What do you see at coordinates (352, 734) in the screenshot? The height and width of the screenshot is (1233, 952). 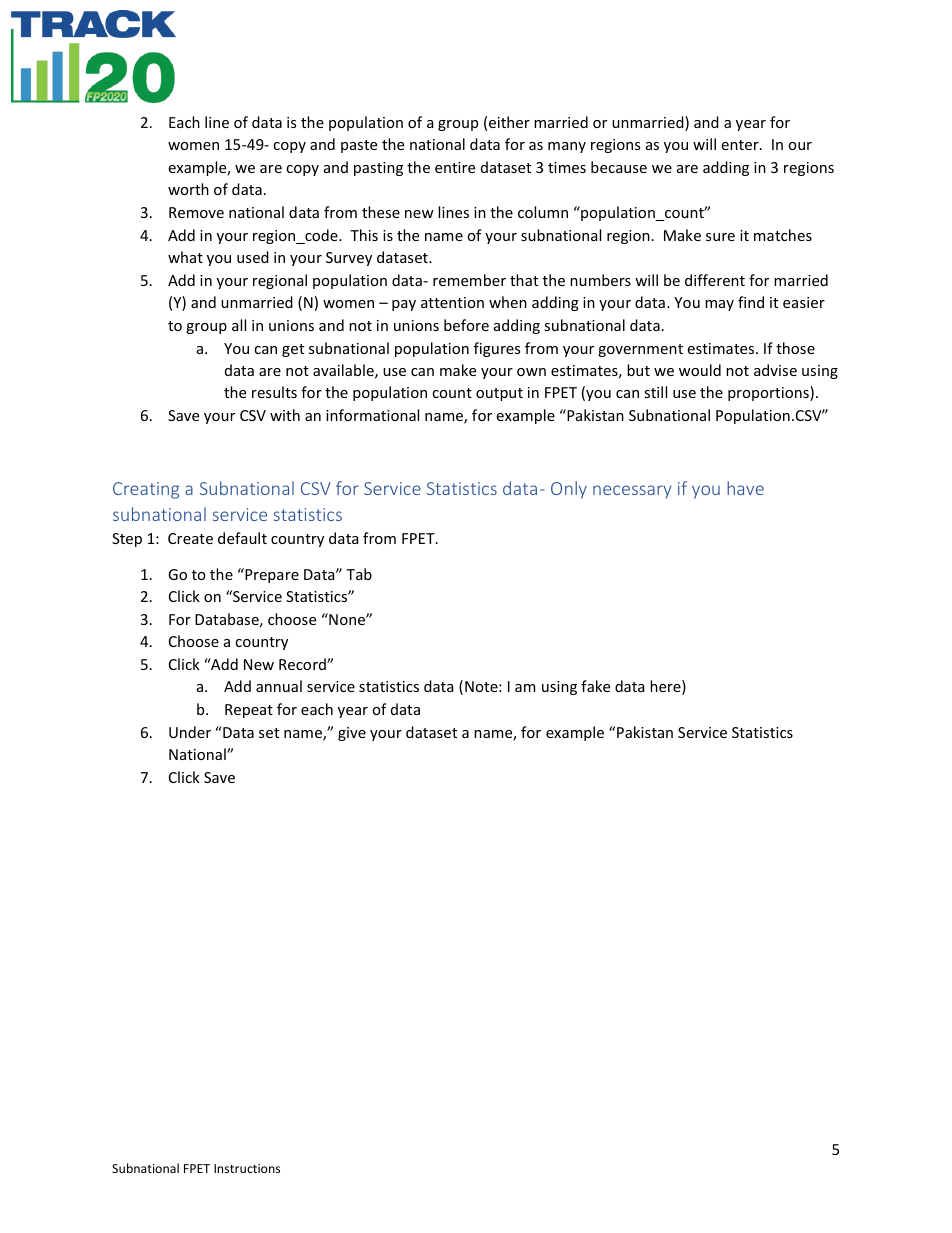 I see `give` at bounding box center [352, 734].
